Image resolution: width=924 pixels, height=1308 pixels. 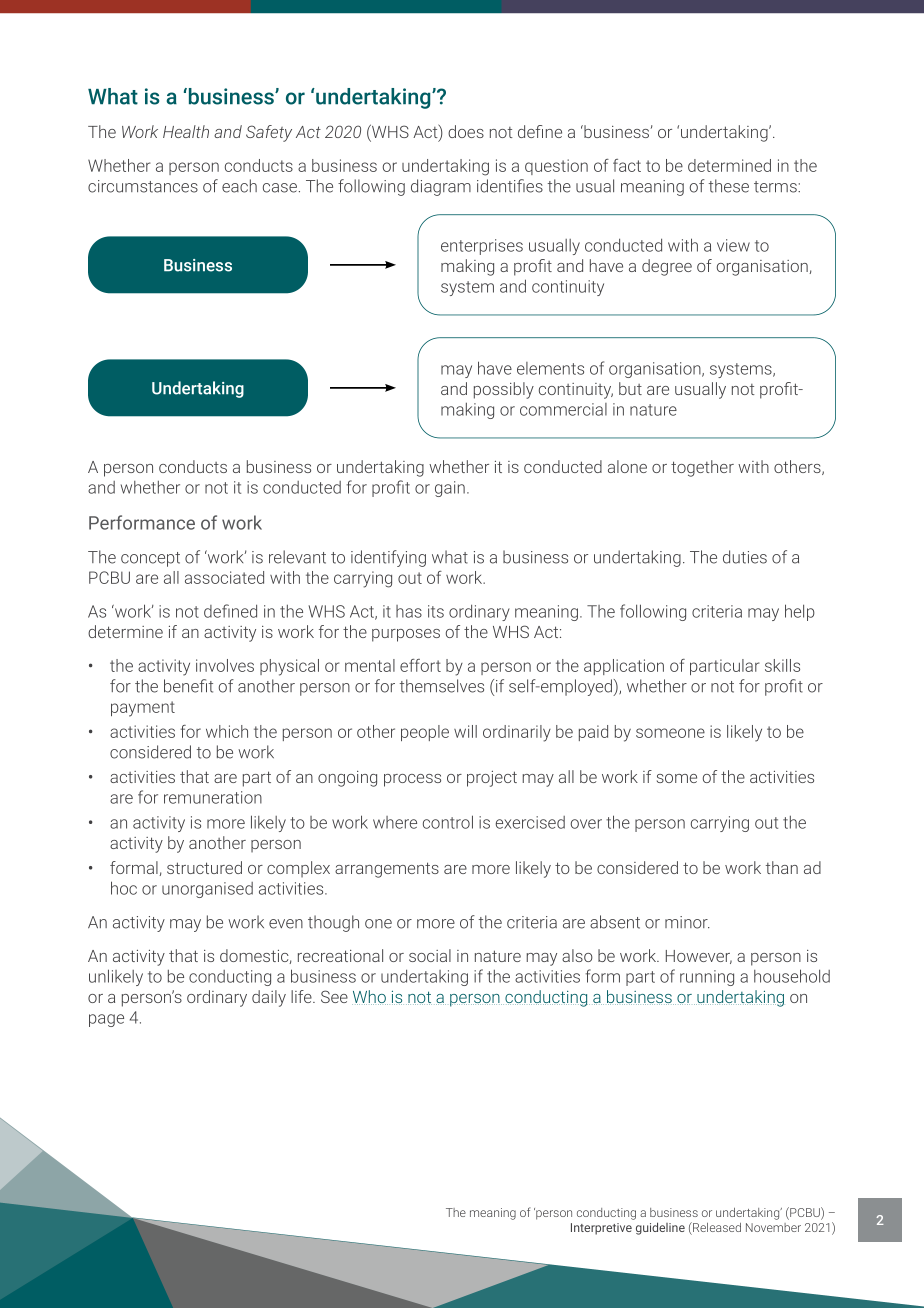 What do you see at coordinates (430, 955) in the page?
I see `social` at bounding box center [430, 955].
